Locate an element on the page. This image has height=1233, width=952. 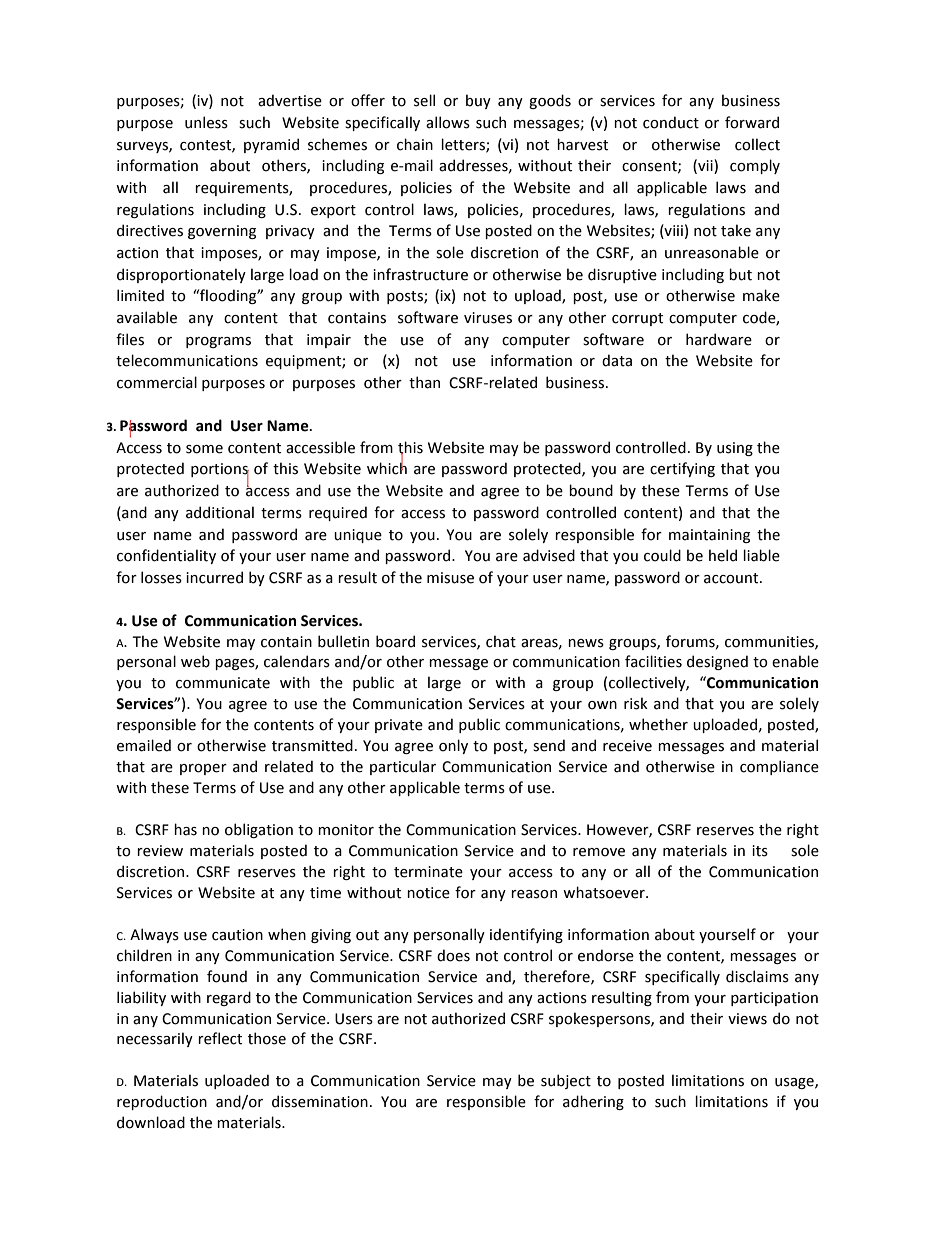
forward is located at coordinates (752, 122).
